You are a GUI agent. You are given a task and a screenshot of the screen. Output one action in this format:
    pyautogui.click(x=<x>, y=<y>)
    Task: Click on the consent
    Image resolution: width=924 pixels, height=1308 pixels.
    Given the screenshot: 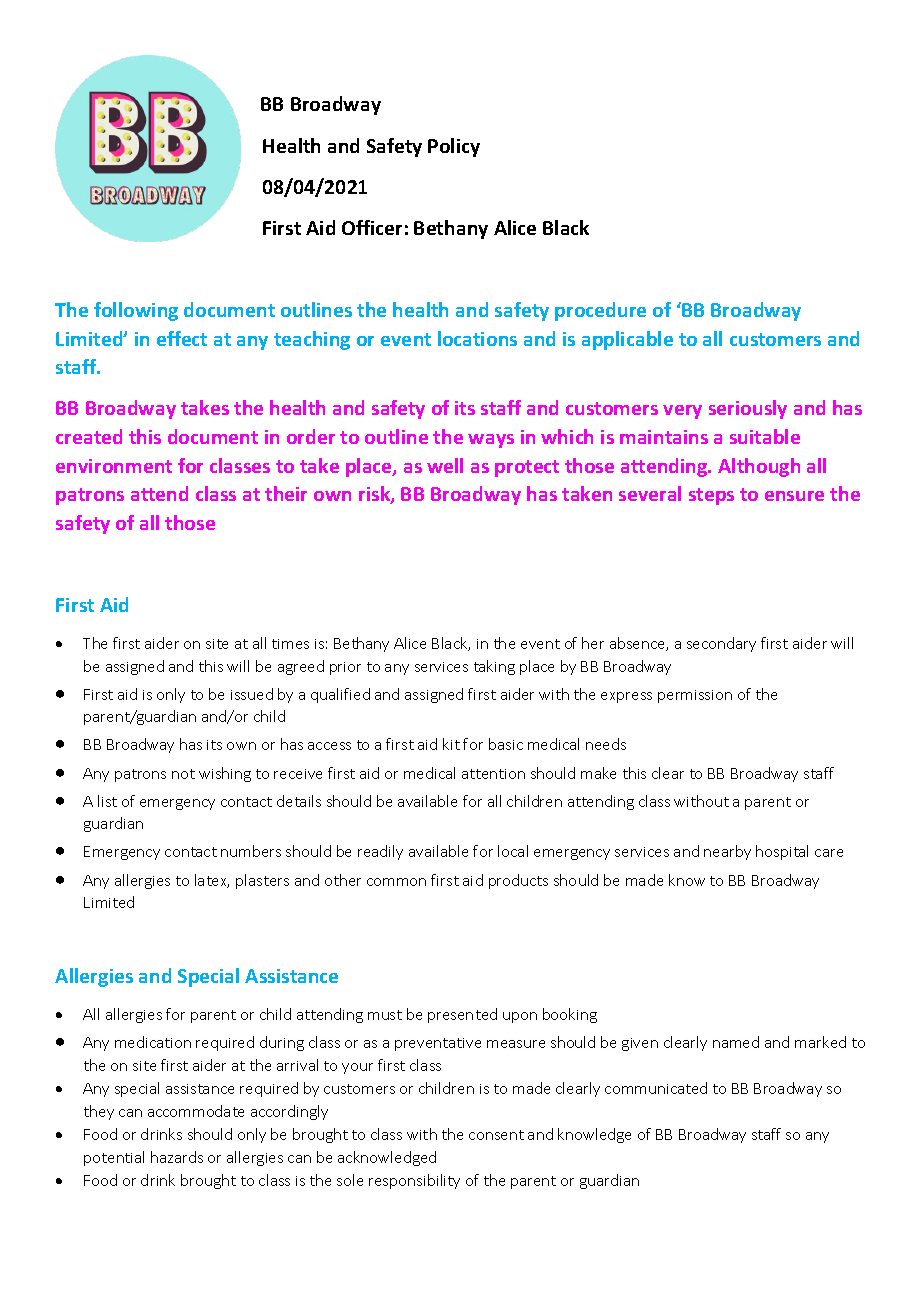 What is the action you would take?
    pyautogui.click(x=496, y=1135)
